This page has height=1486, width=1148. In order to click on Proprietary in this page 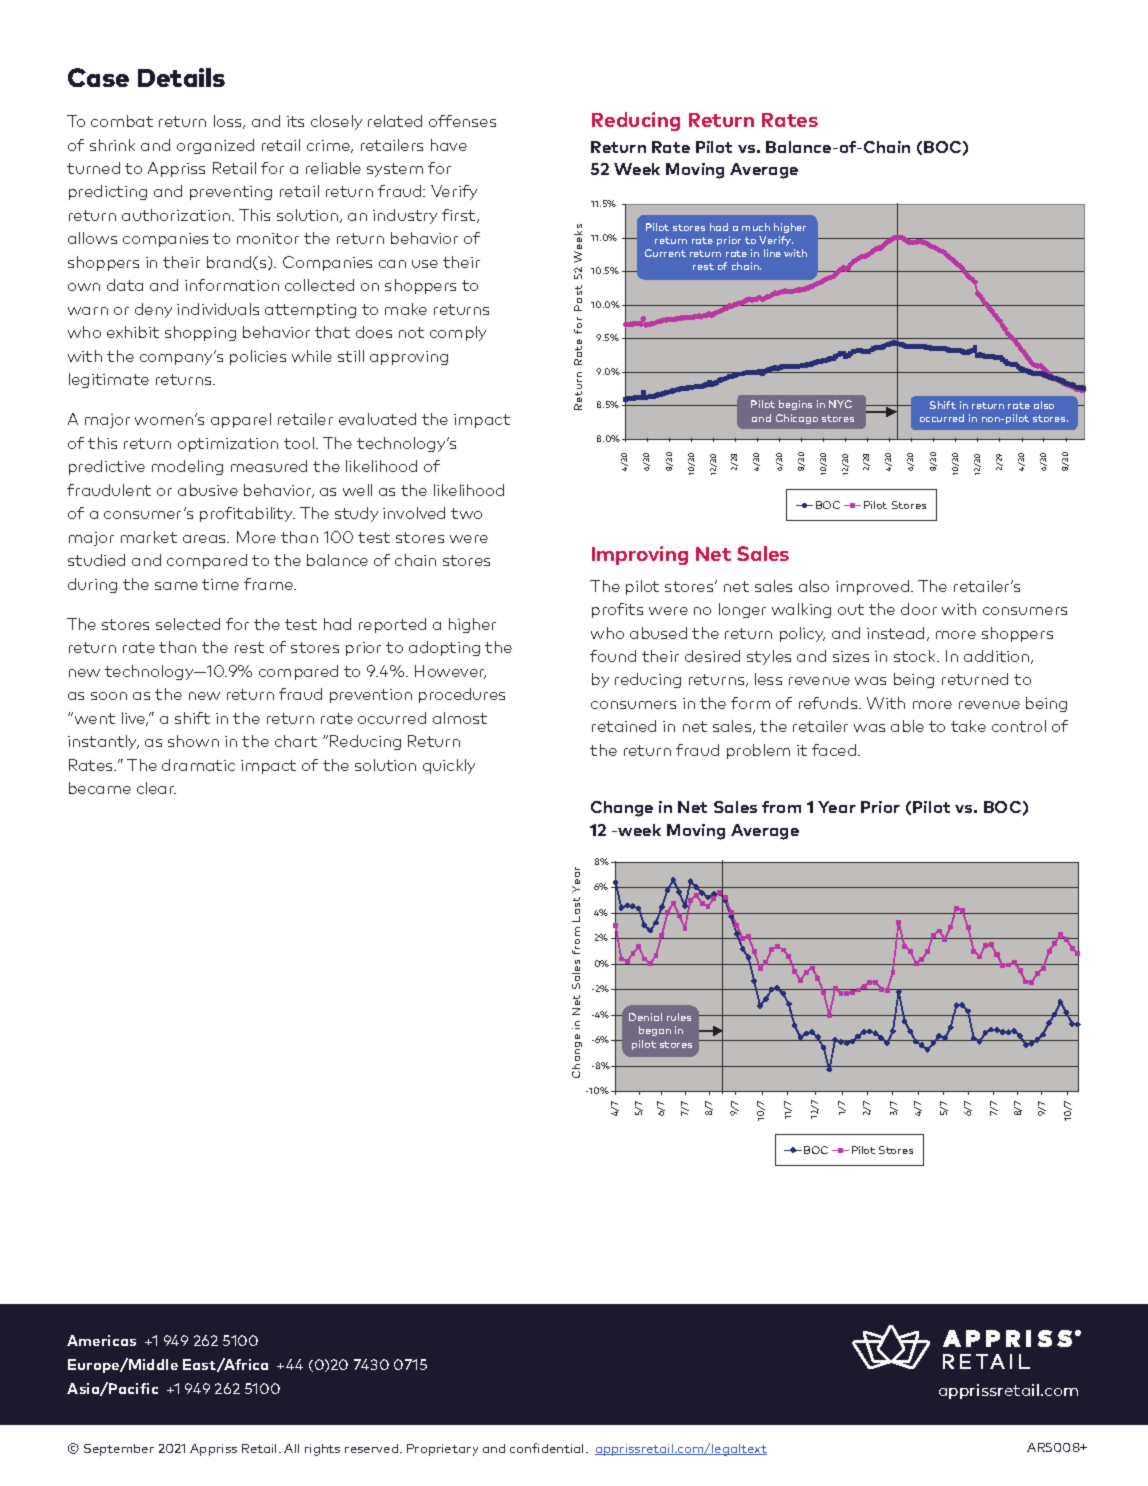, I will do `click(442, 1450)`.
